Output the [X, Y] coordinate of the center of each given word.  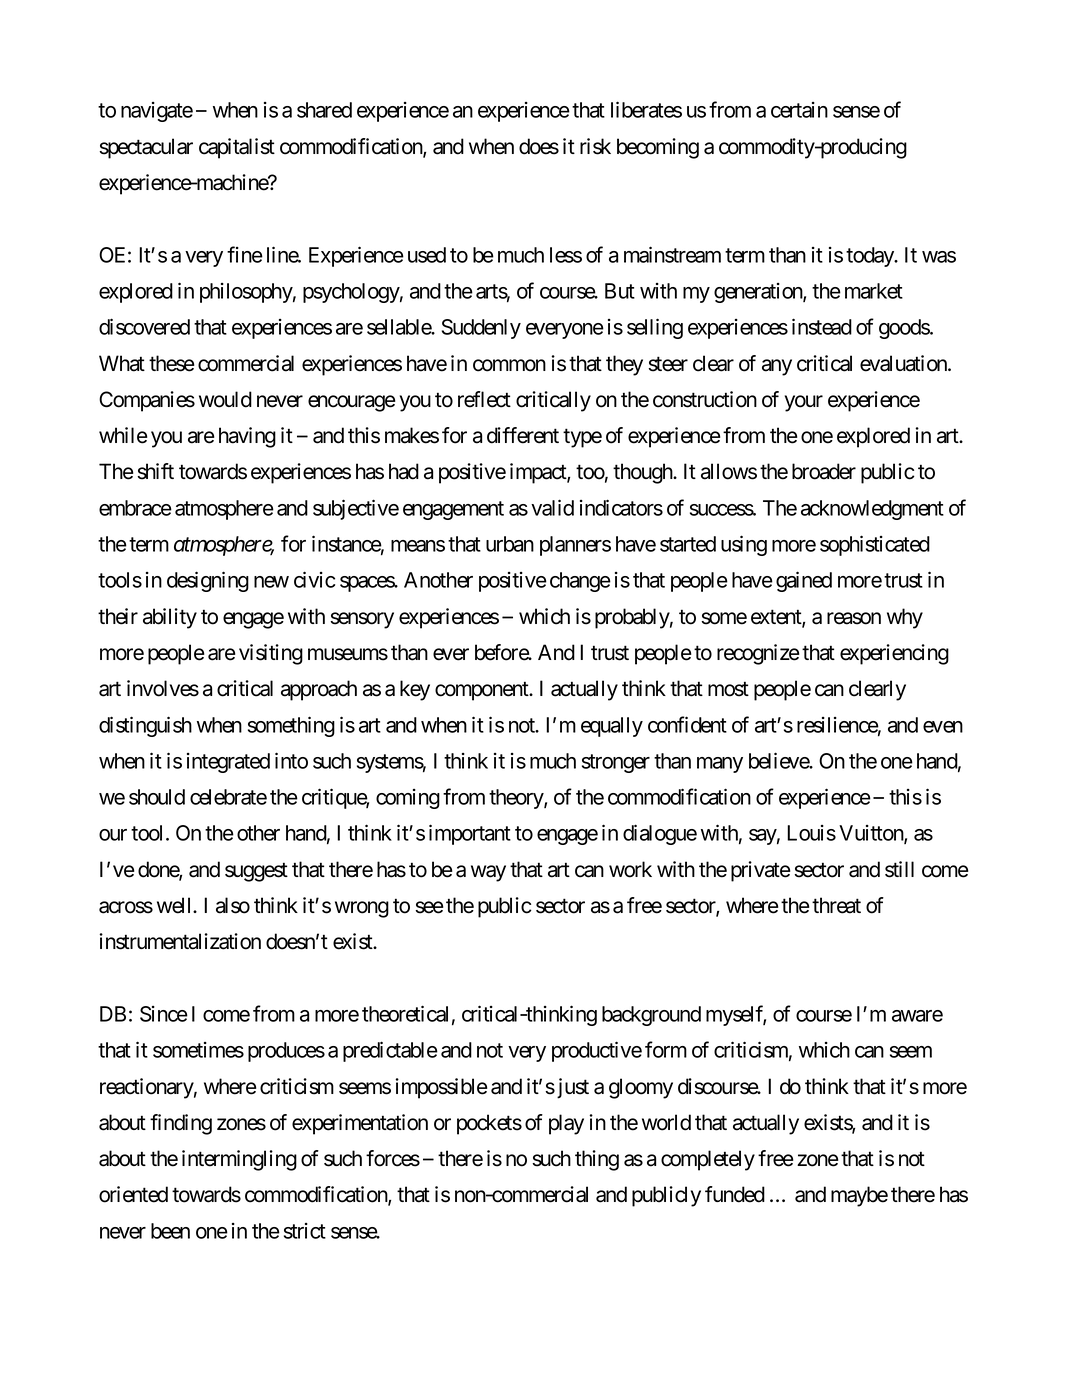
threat [836, 905]
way [488, 873]
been [170, 1231]
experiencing [894, 654]
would [225, 399]
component [483, 691]
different [523, 435]
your [804, 403]
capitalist [237, 148]
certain [799, 110]
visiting [271, 654]
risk [595, 146]
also [233, 905]
